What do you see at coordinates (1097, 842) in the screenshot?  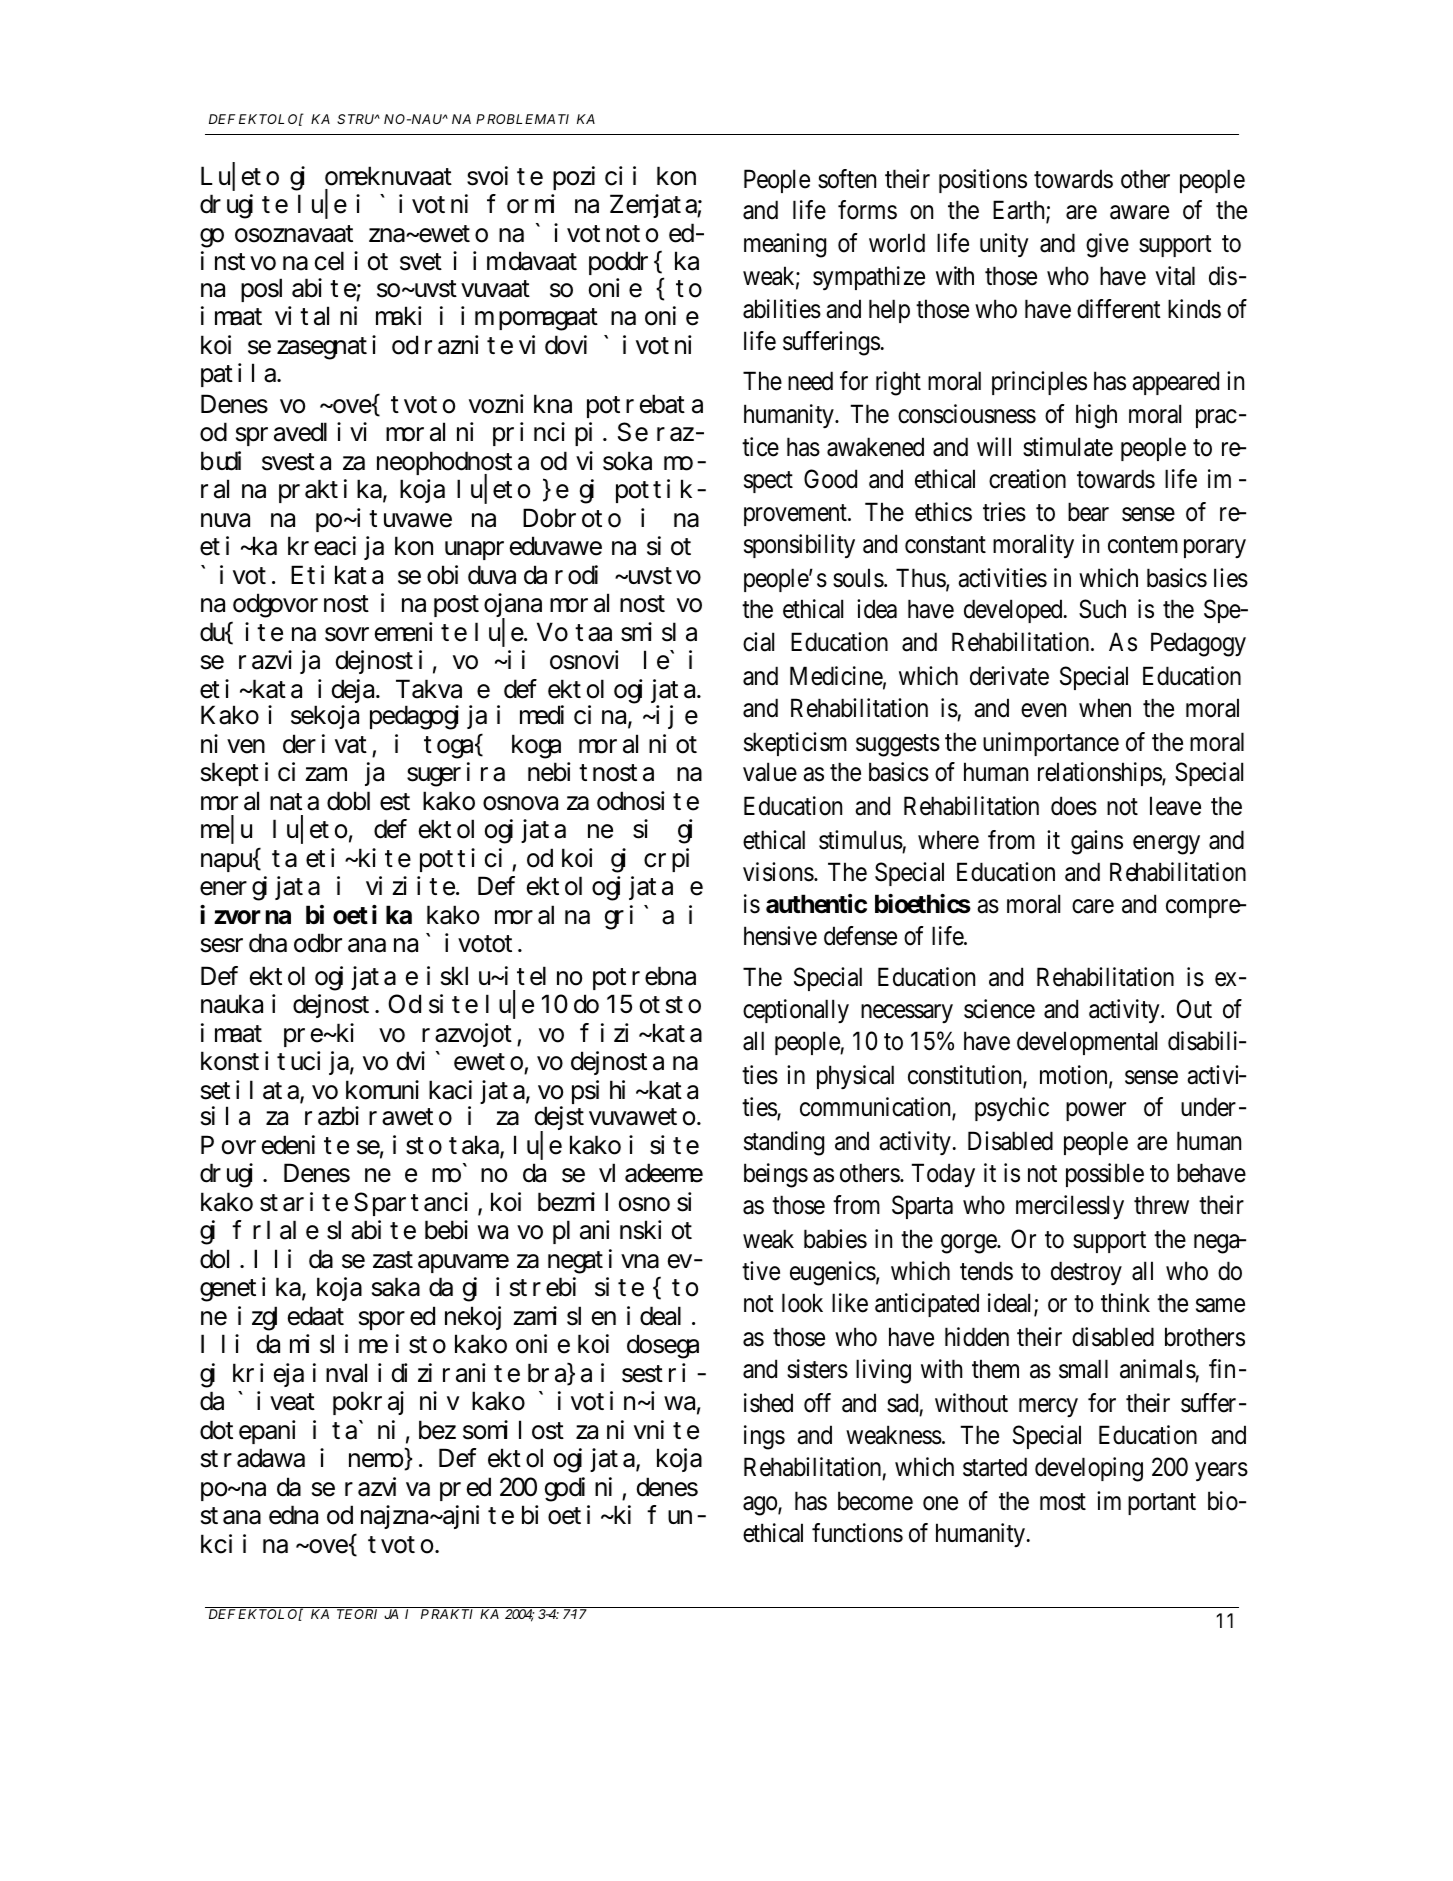 I see `gains` at bounding box center [1097, 842].
